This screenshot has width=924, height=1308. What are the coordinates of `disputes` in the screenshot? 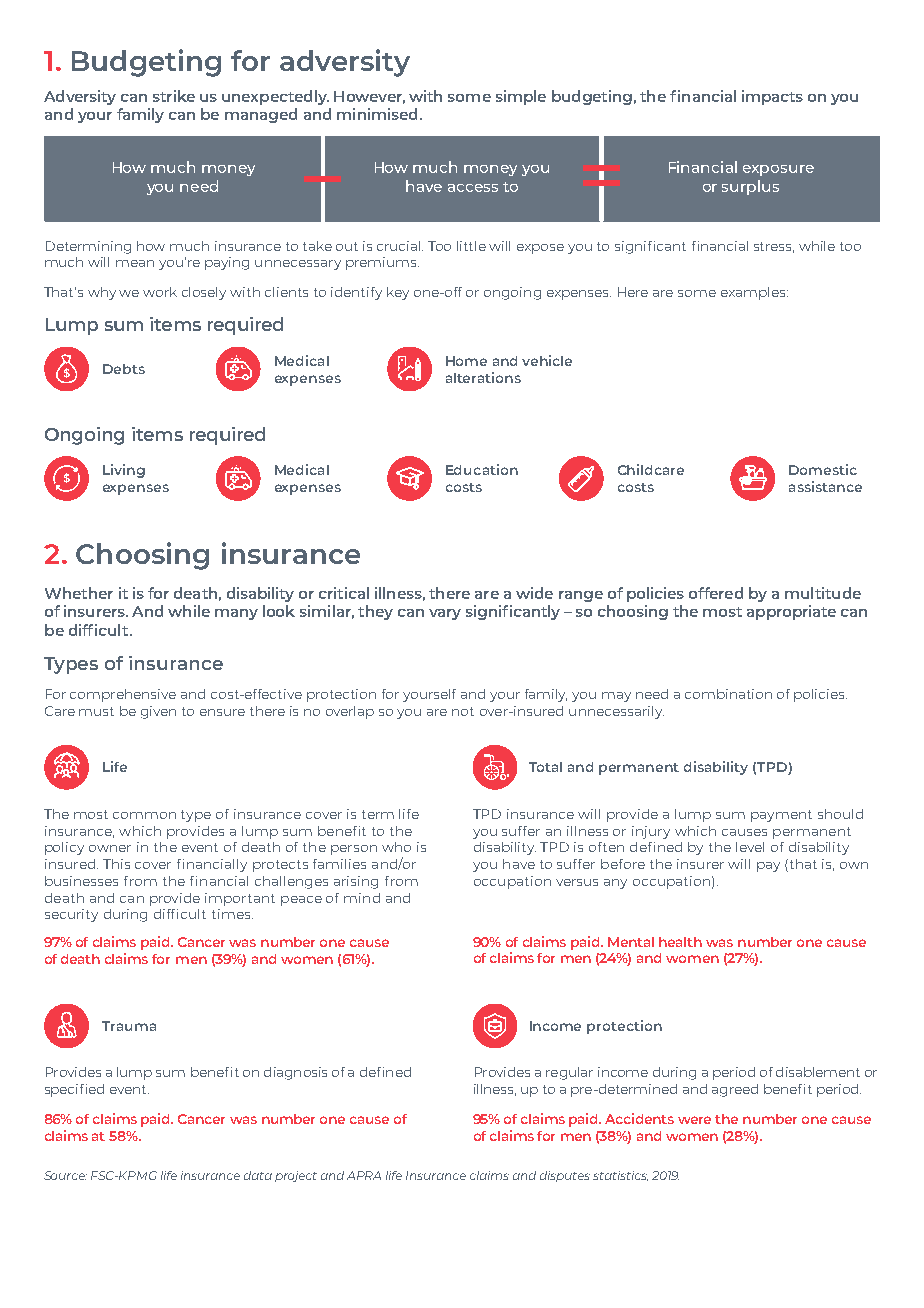 It's located at (565, 1176).
